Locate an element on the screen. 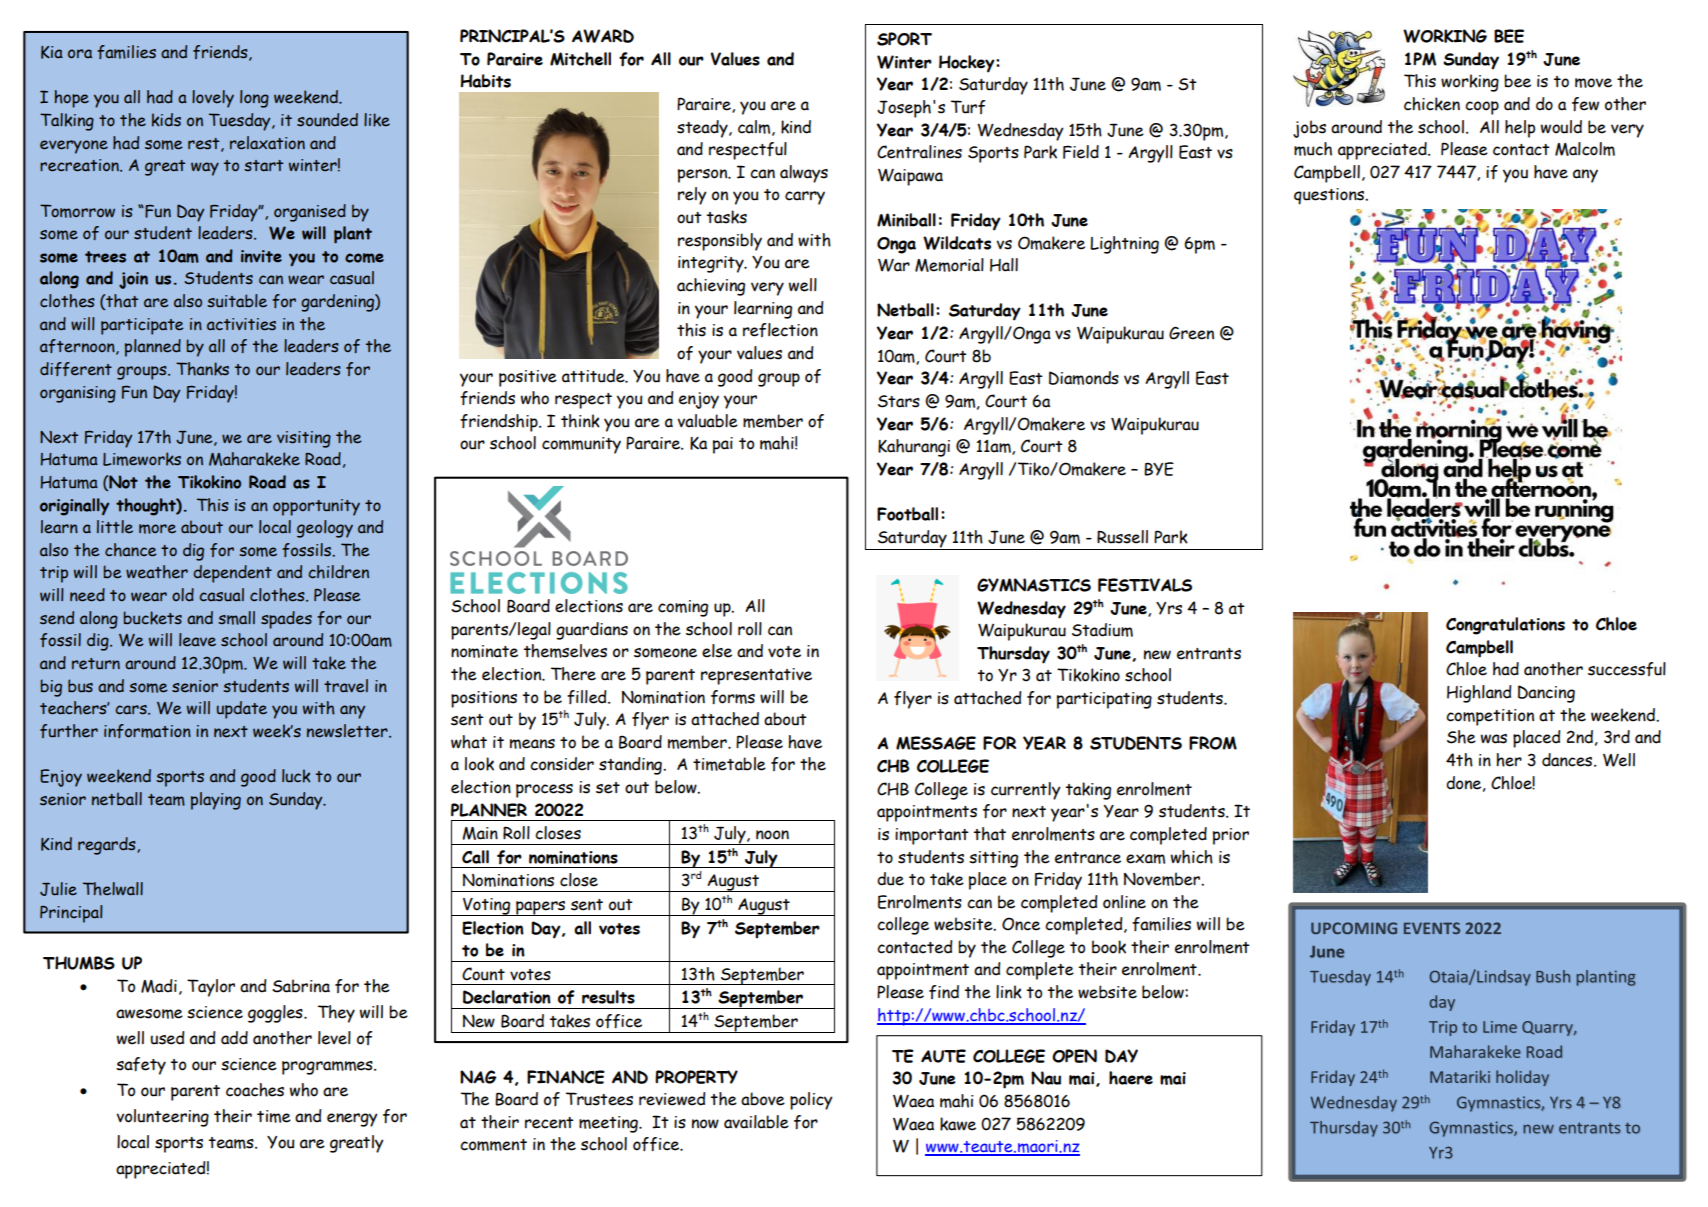 The width and height of the screenshot is (1708, 1207). chicken is located at coordinates (1432, 104).
